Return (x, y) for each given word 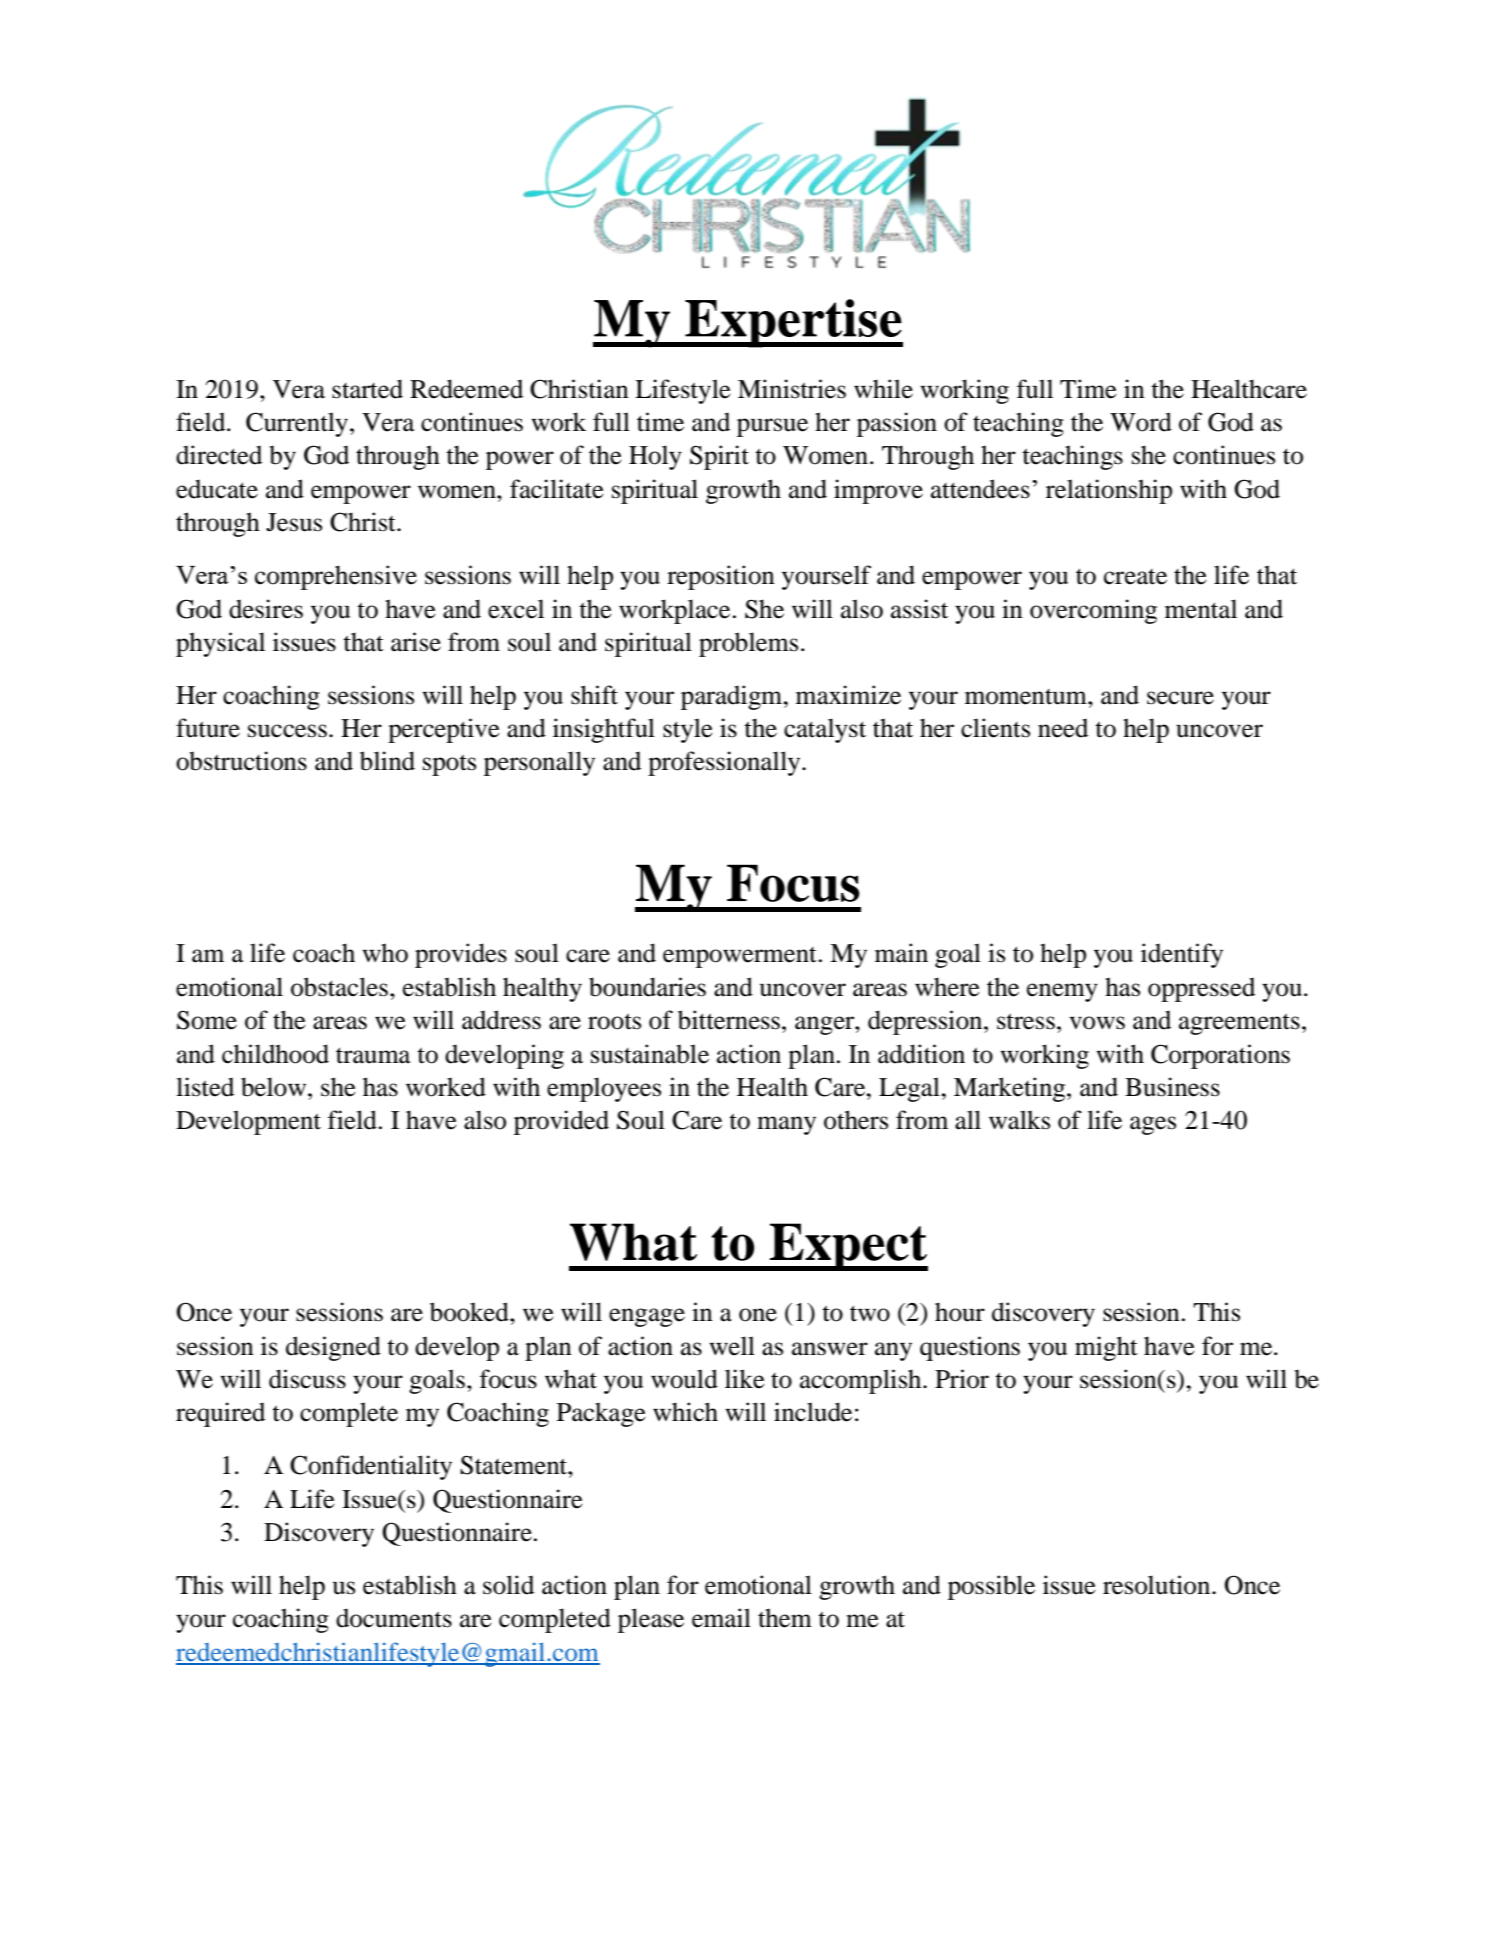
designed (333, 1348)
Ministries (792, 389)
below (275, 1087)
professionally (725, 763)
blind (387, 761)
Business (1172, 1087)
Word (1141, 422)
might (1106, 1348)
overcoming (1093, 611)
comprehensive (336, 577)
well (732, 1346)
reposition (721, 577)
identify (1182, 955)
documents (394, 1618)
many (786, 1125)
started (367, 389)
